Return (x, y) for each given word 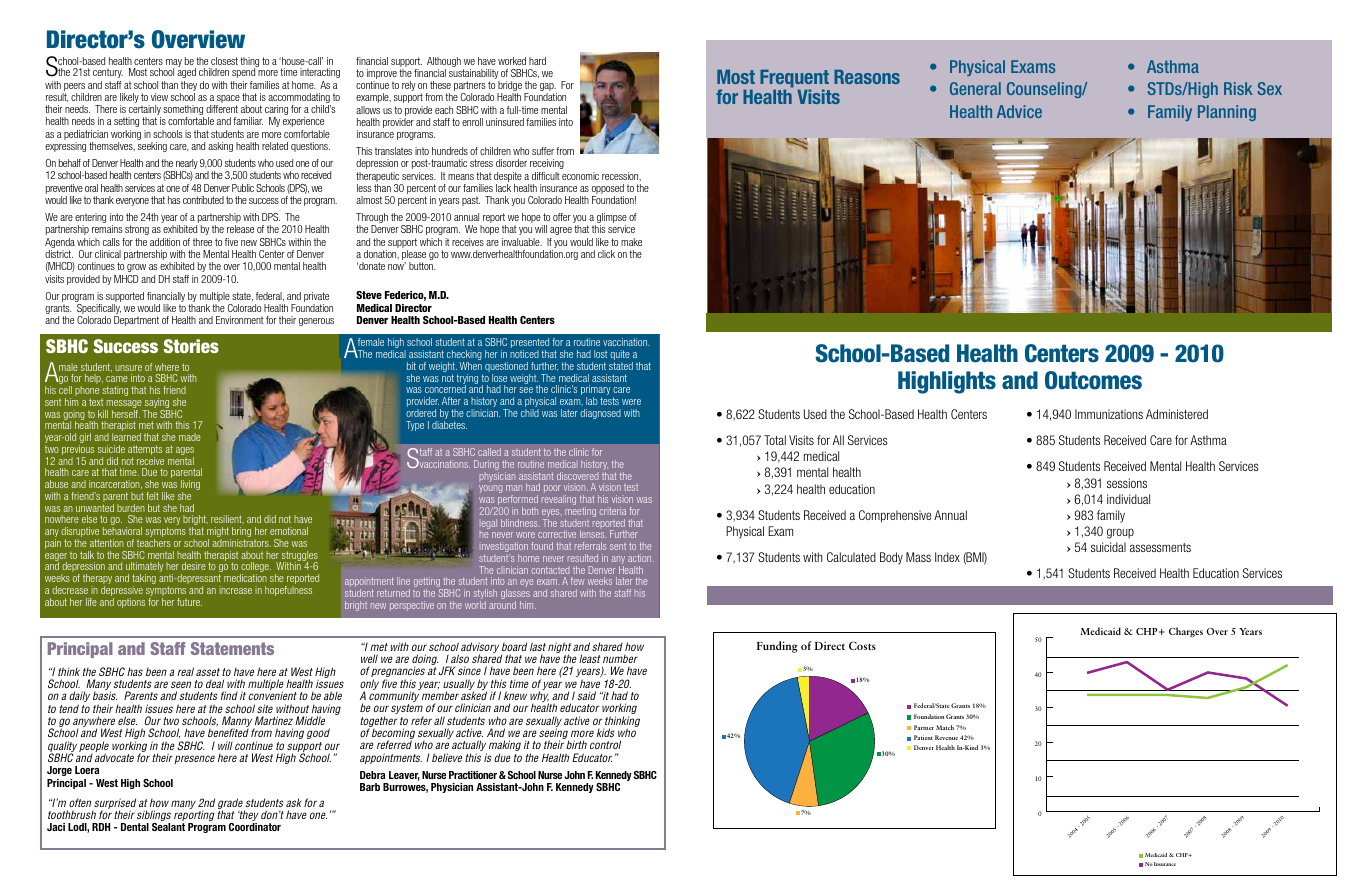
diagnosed (600, 414)
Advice (1019, 111)
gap (548, 88)
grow (136, 268)
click (606, 254)
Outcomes (1093, 380)
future (189, 602)
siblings (154, 817)
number (620, 659)
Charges (1186, 632)
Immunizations (1109, 414)
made (190, 437)
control (605, 744)
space (227, 100)
